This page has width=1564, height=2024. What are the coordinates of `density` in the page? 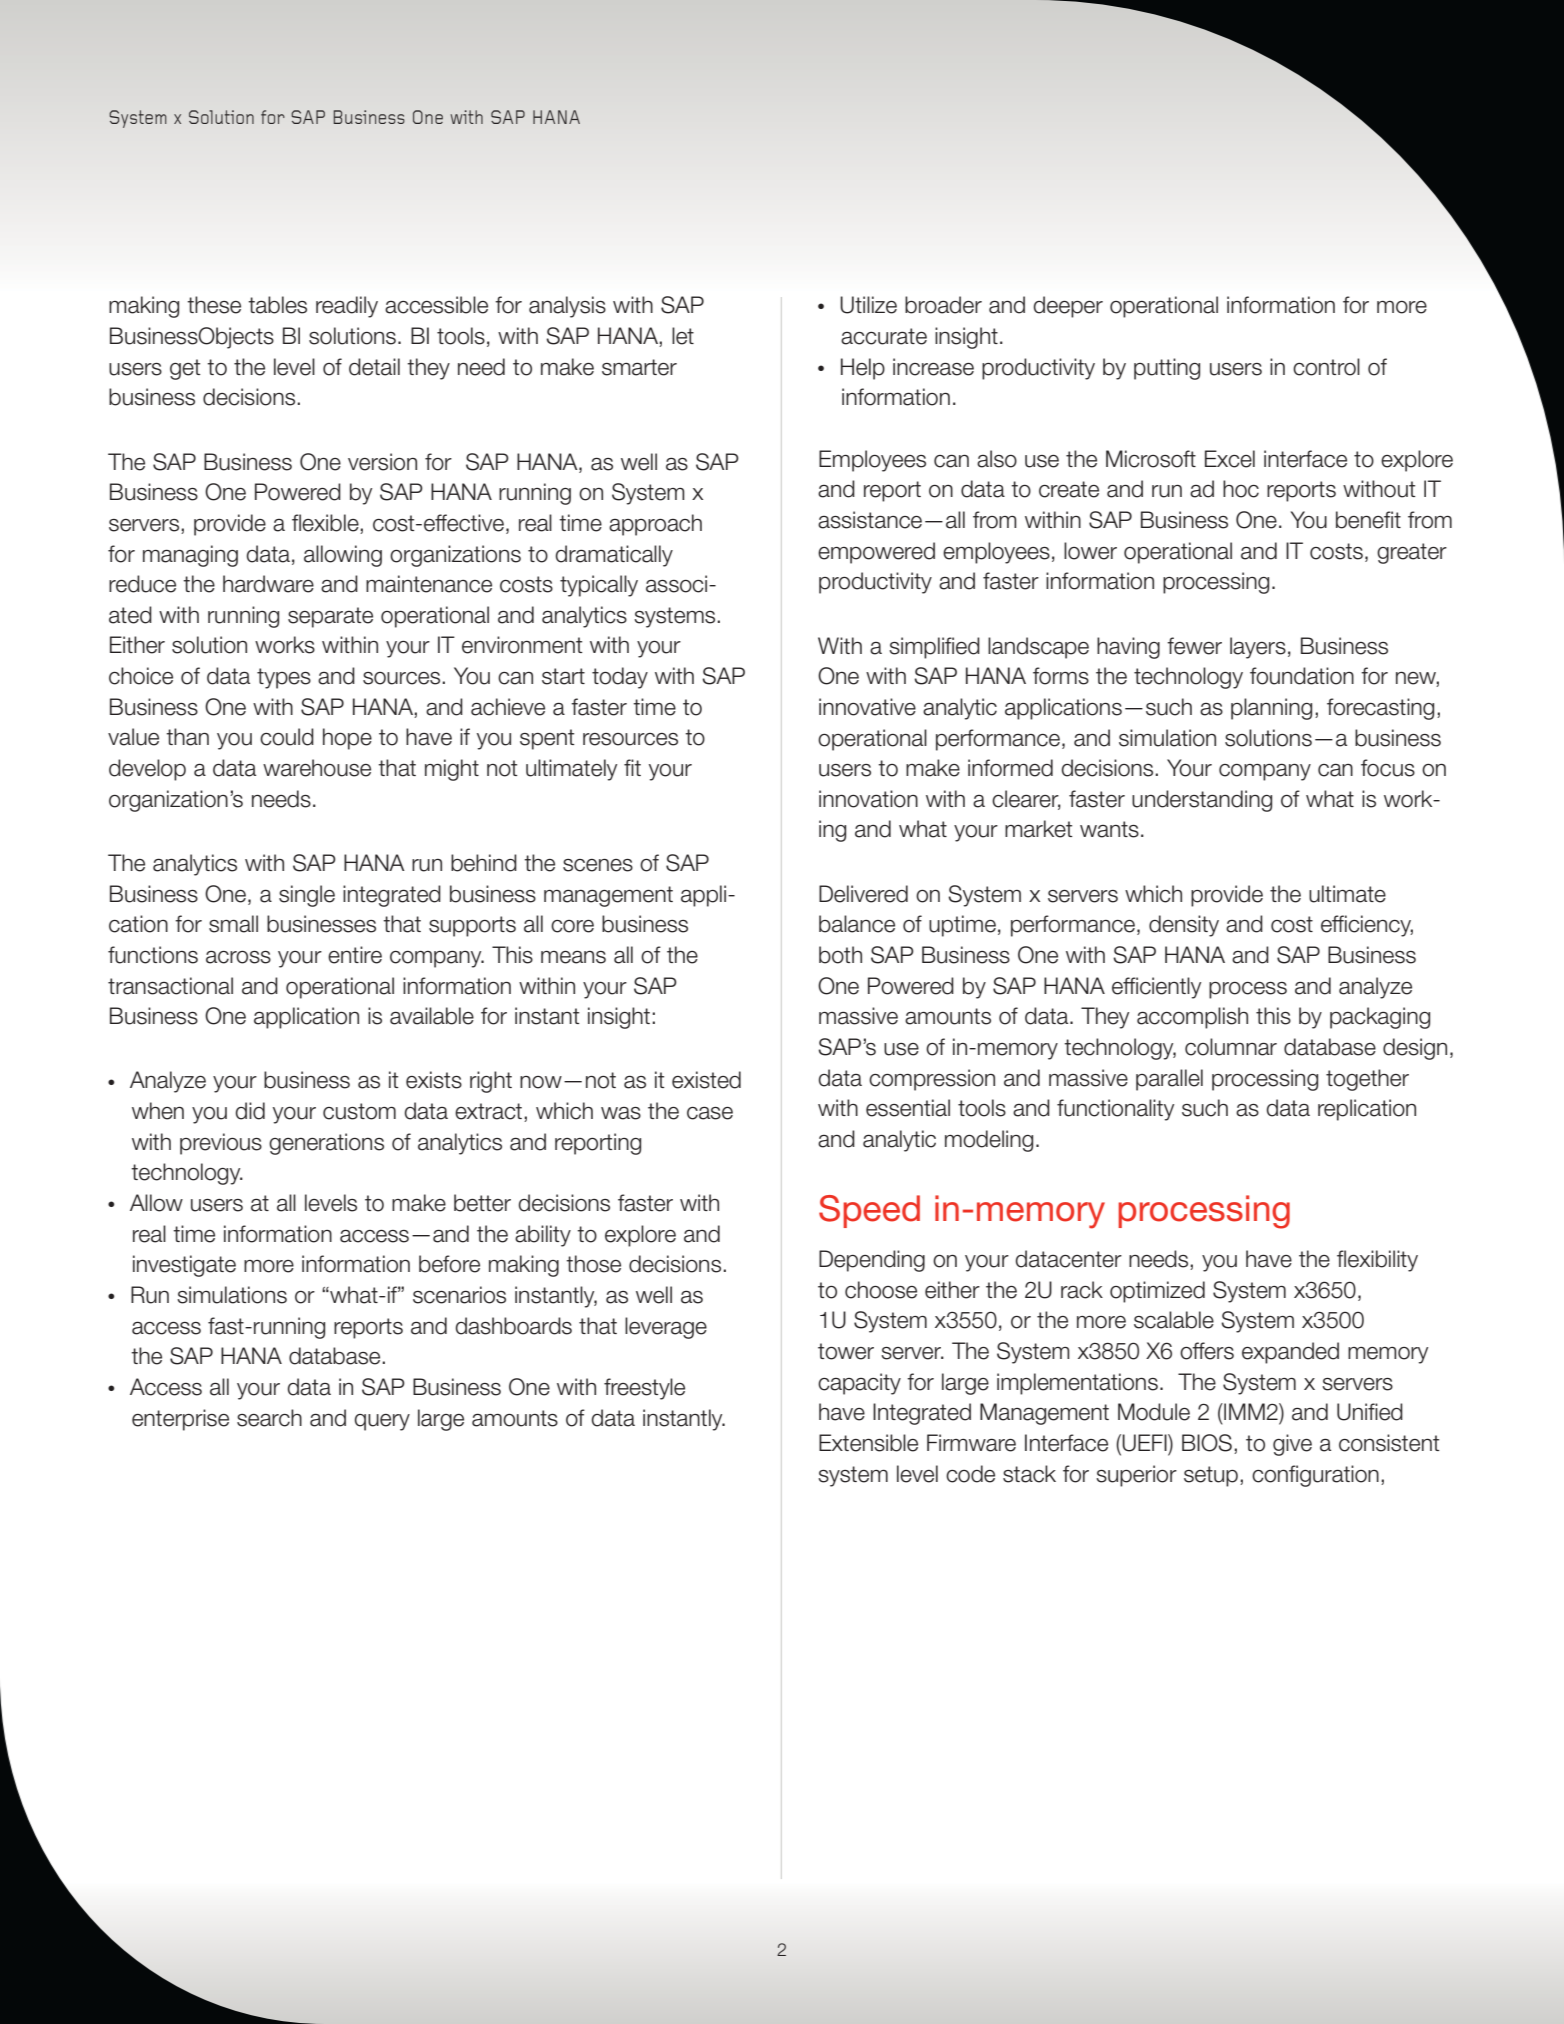 It's located at (1184, 926).
